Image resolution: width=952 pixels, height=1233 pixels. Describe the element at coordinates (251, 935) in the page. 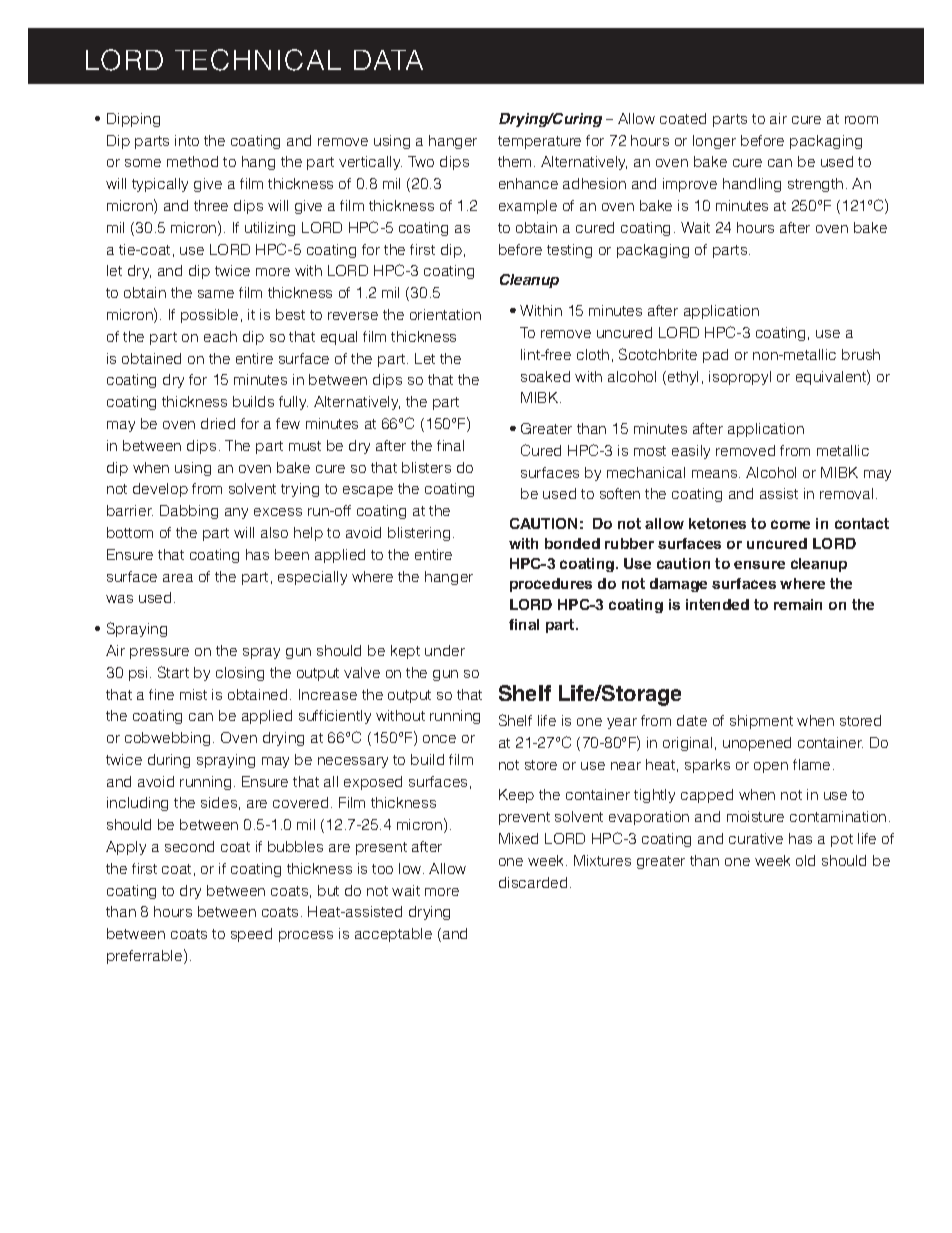

I see `speed` at that location.
